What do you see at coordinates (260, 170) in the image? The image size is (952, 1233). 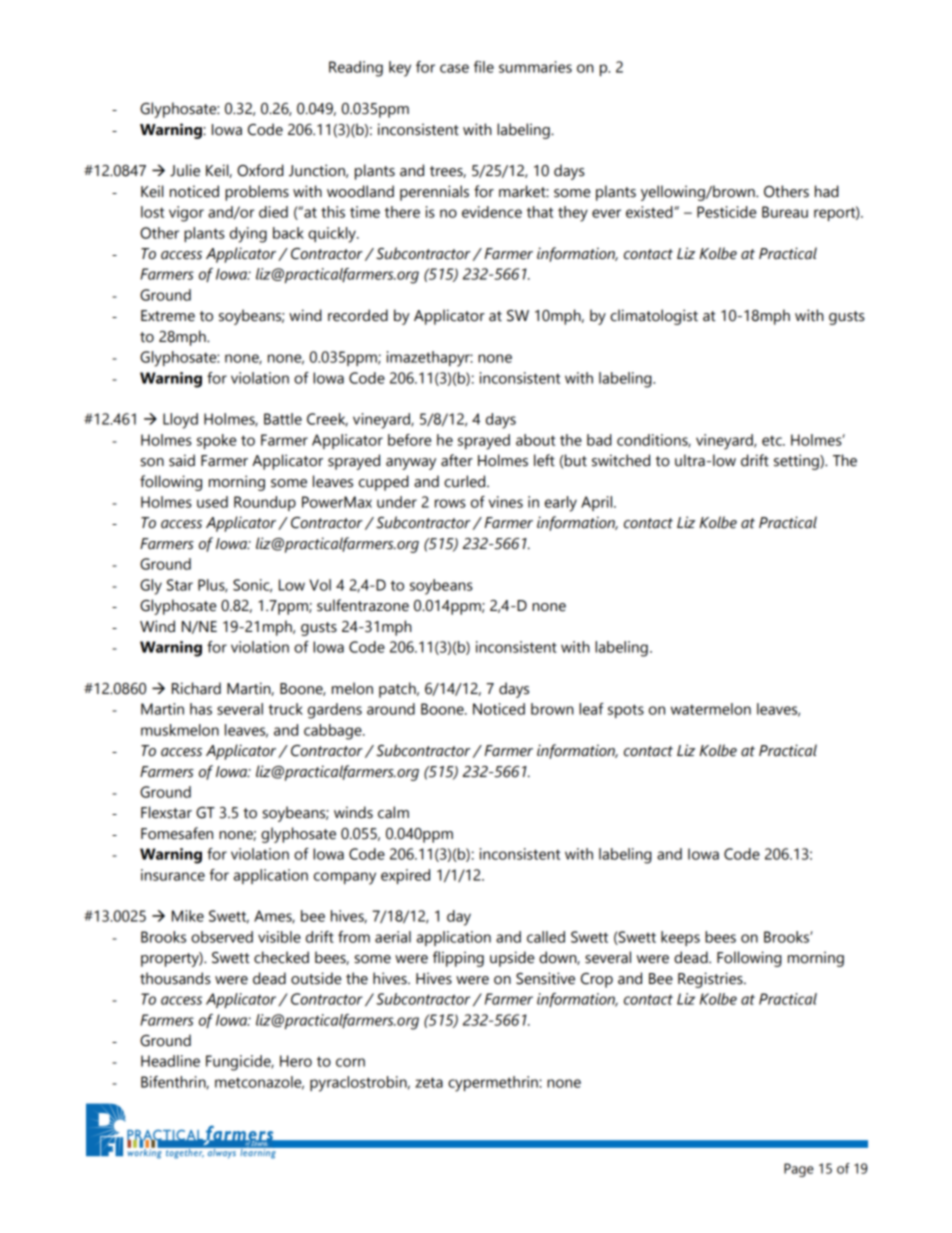 I see `Oxford` at bounding box center [260, 170].
